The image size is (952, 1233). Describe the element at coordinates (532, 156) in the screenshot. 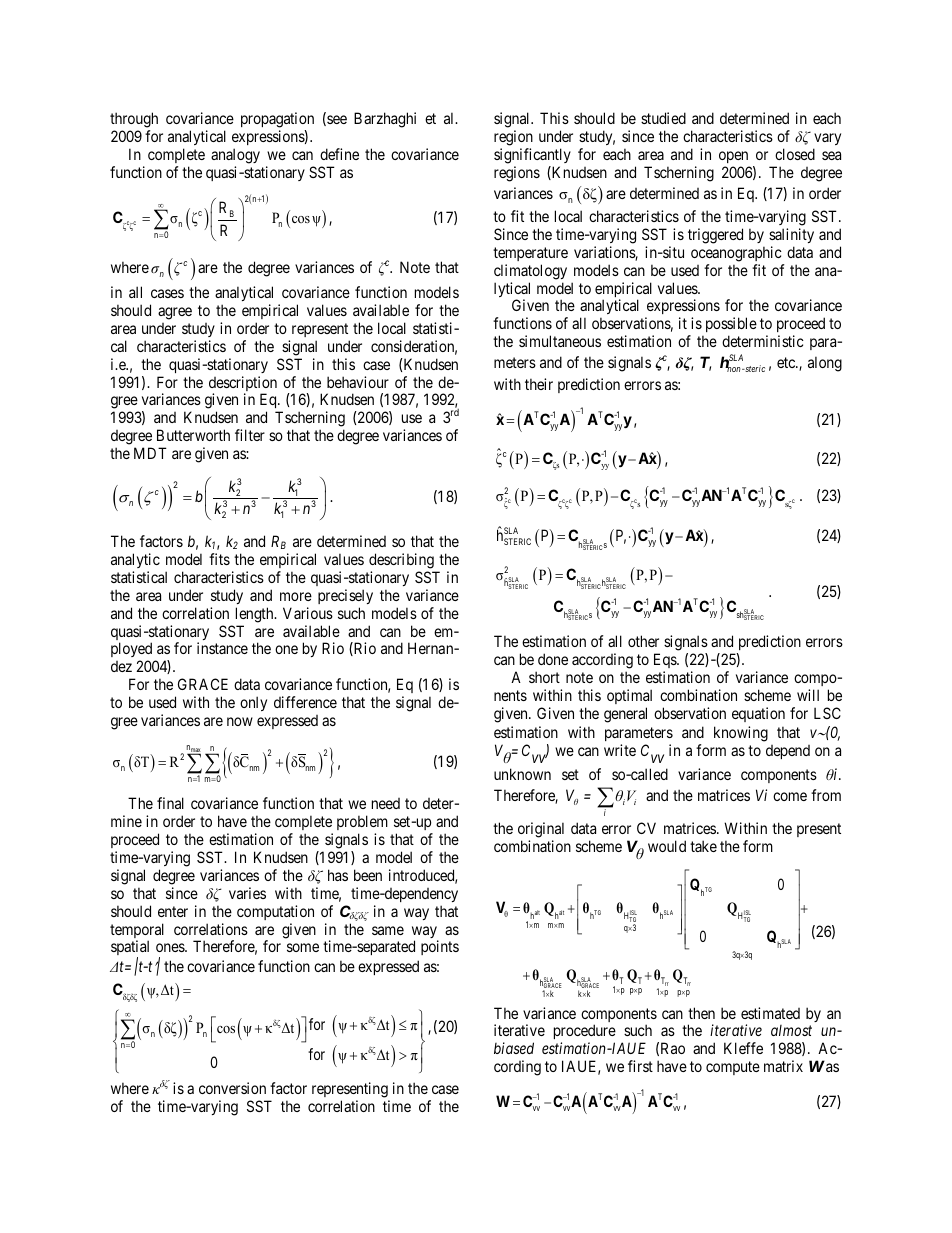

I see `significantly` at that location.
